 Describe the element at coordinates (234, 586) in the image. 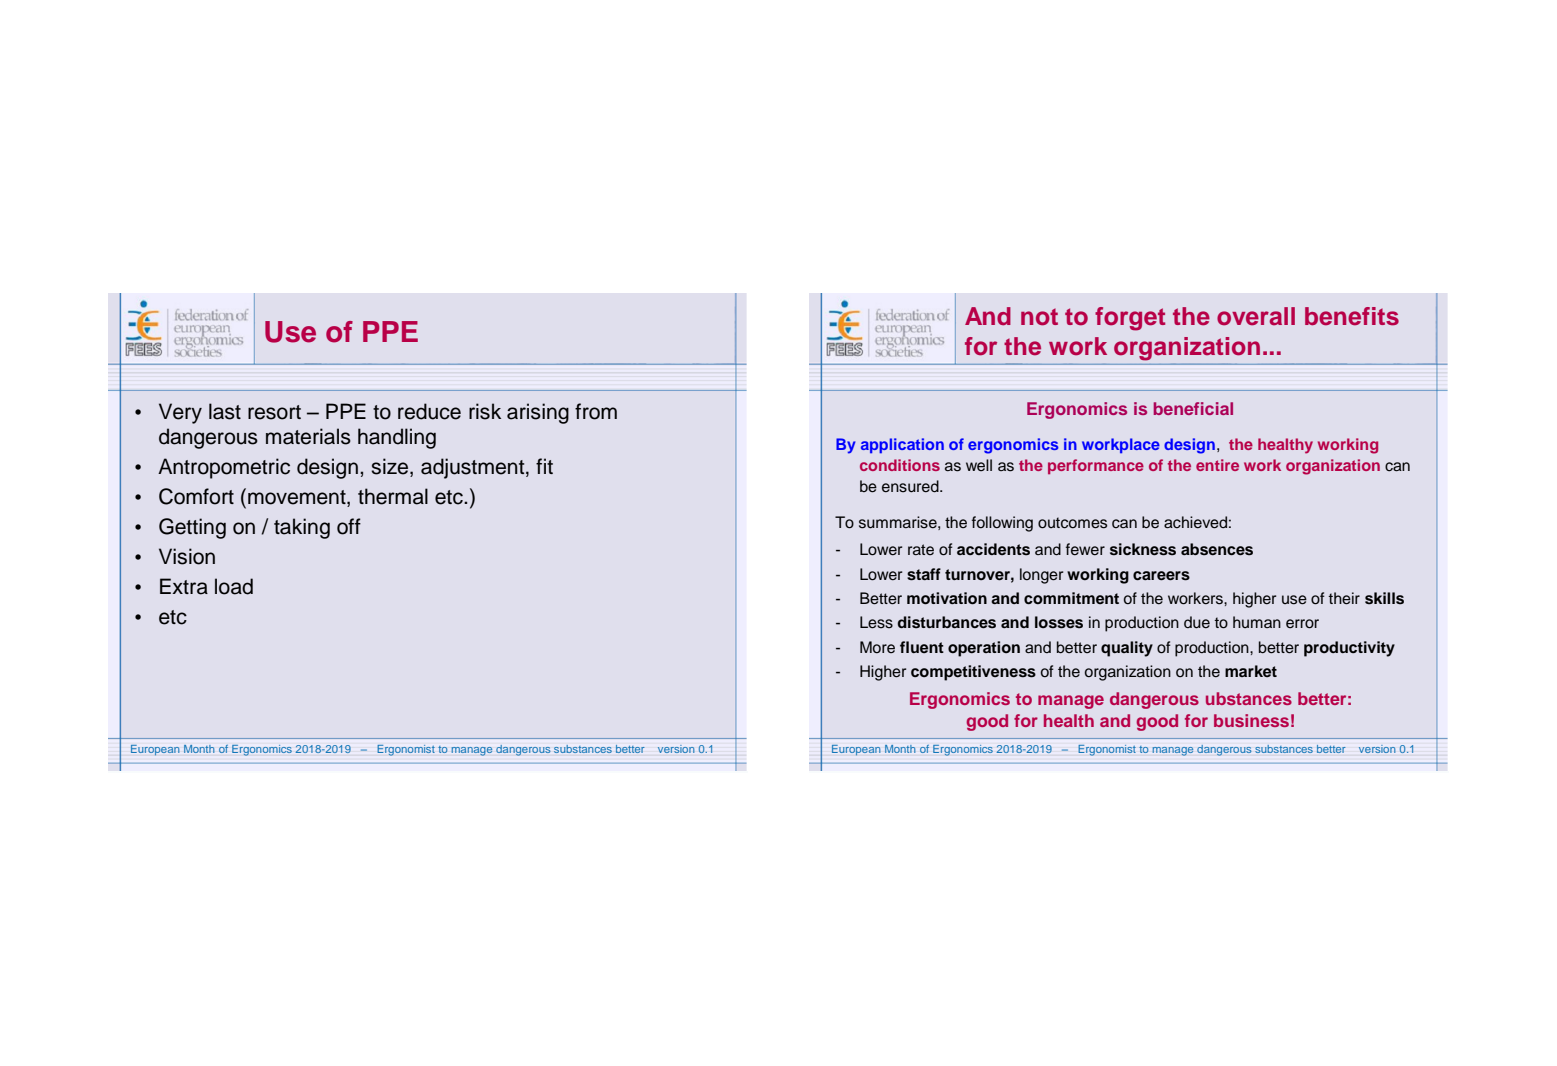

I see `load` at that location.
